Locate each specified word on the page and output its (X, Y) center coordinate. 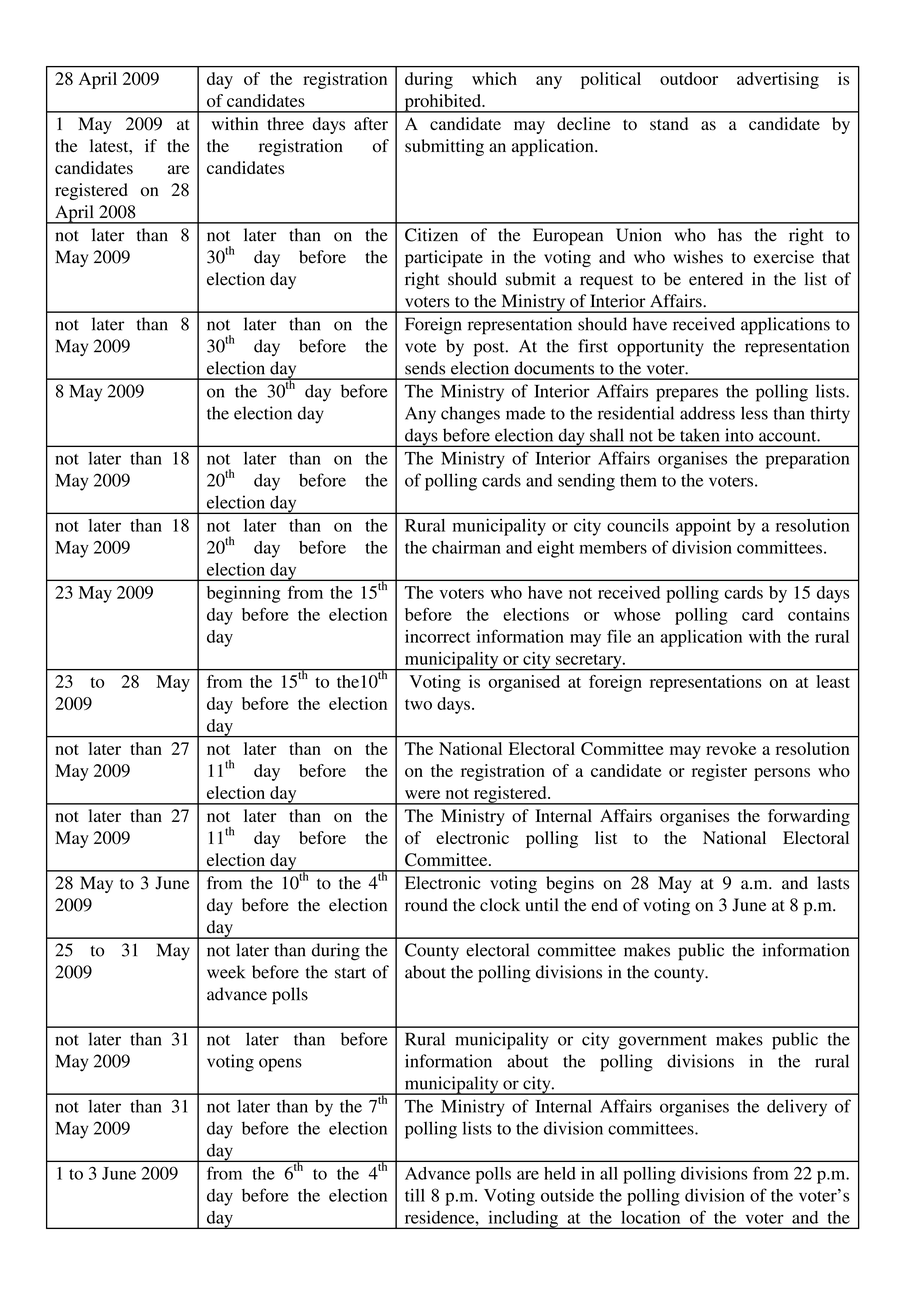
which (494, 78)
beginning (243, 594)
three (285, 123)
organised (524, 683)
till (415, 1195)
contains (818, 614)
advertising (778, 80)
